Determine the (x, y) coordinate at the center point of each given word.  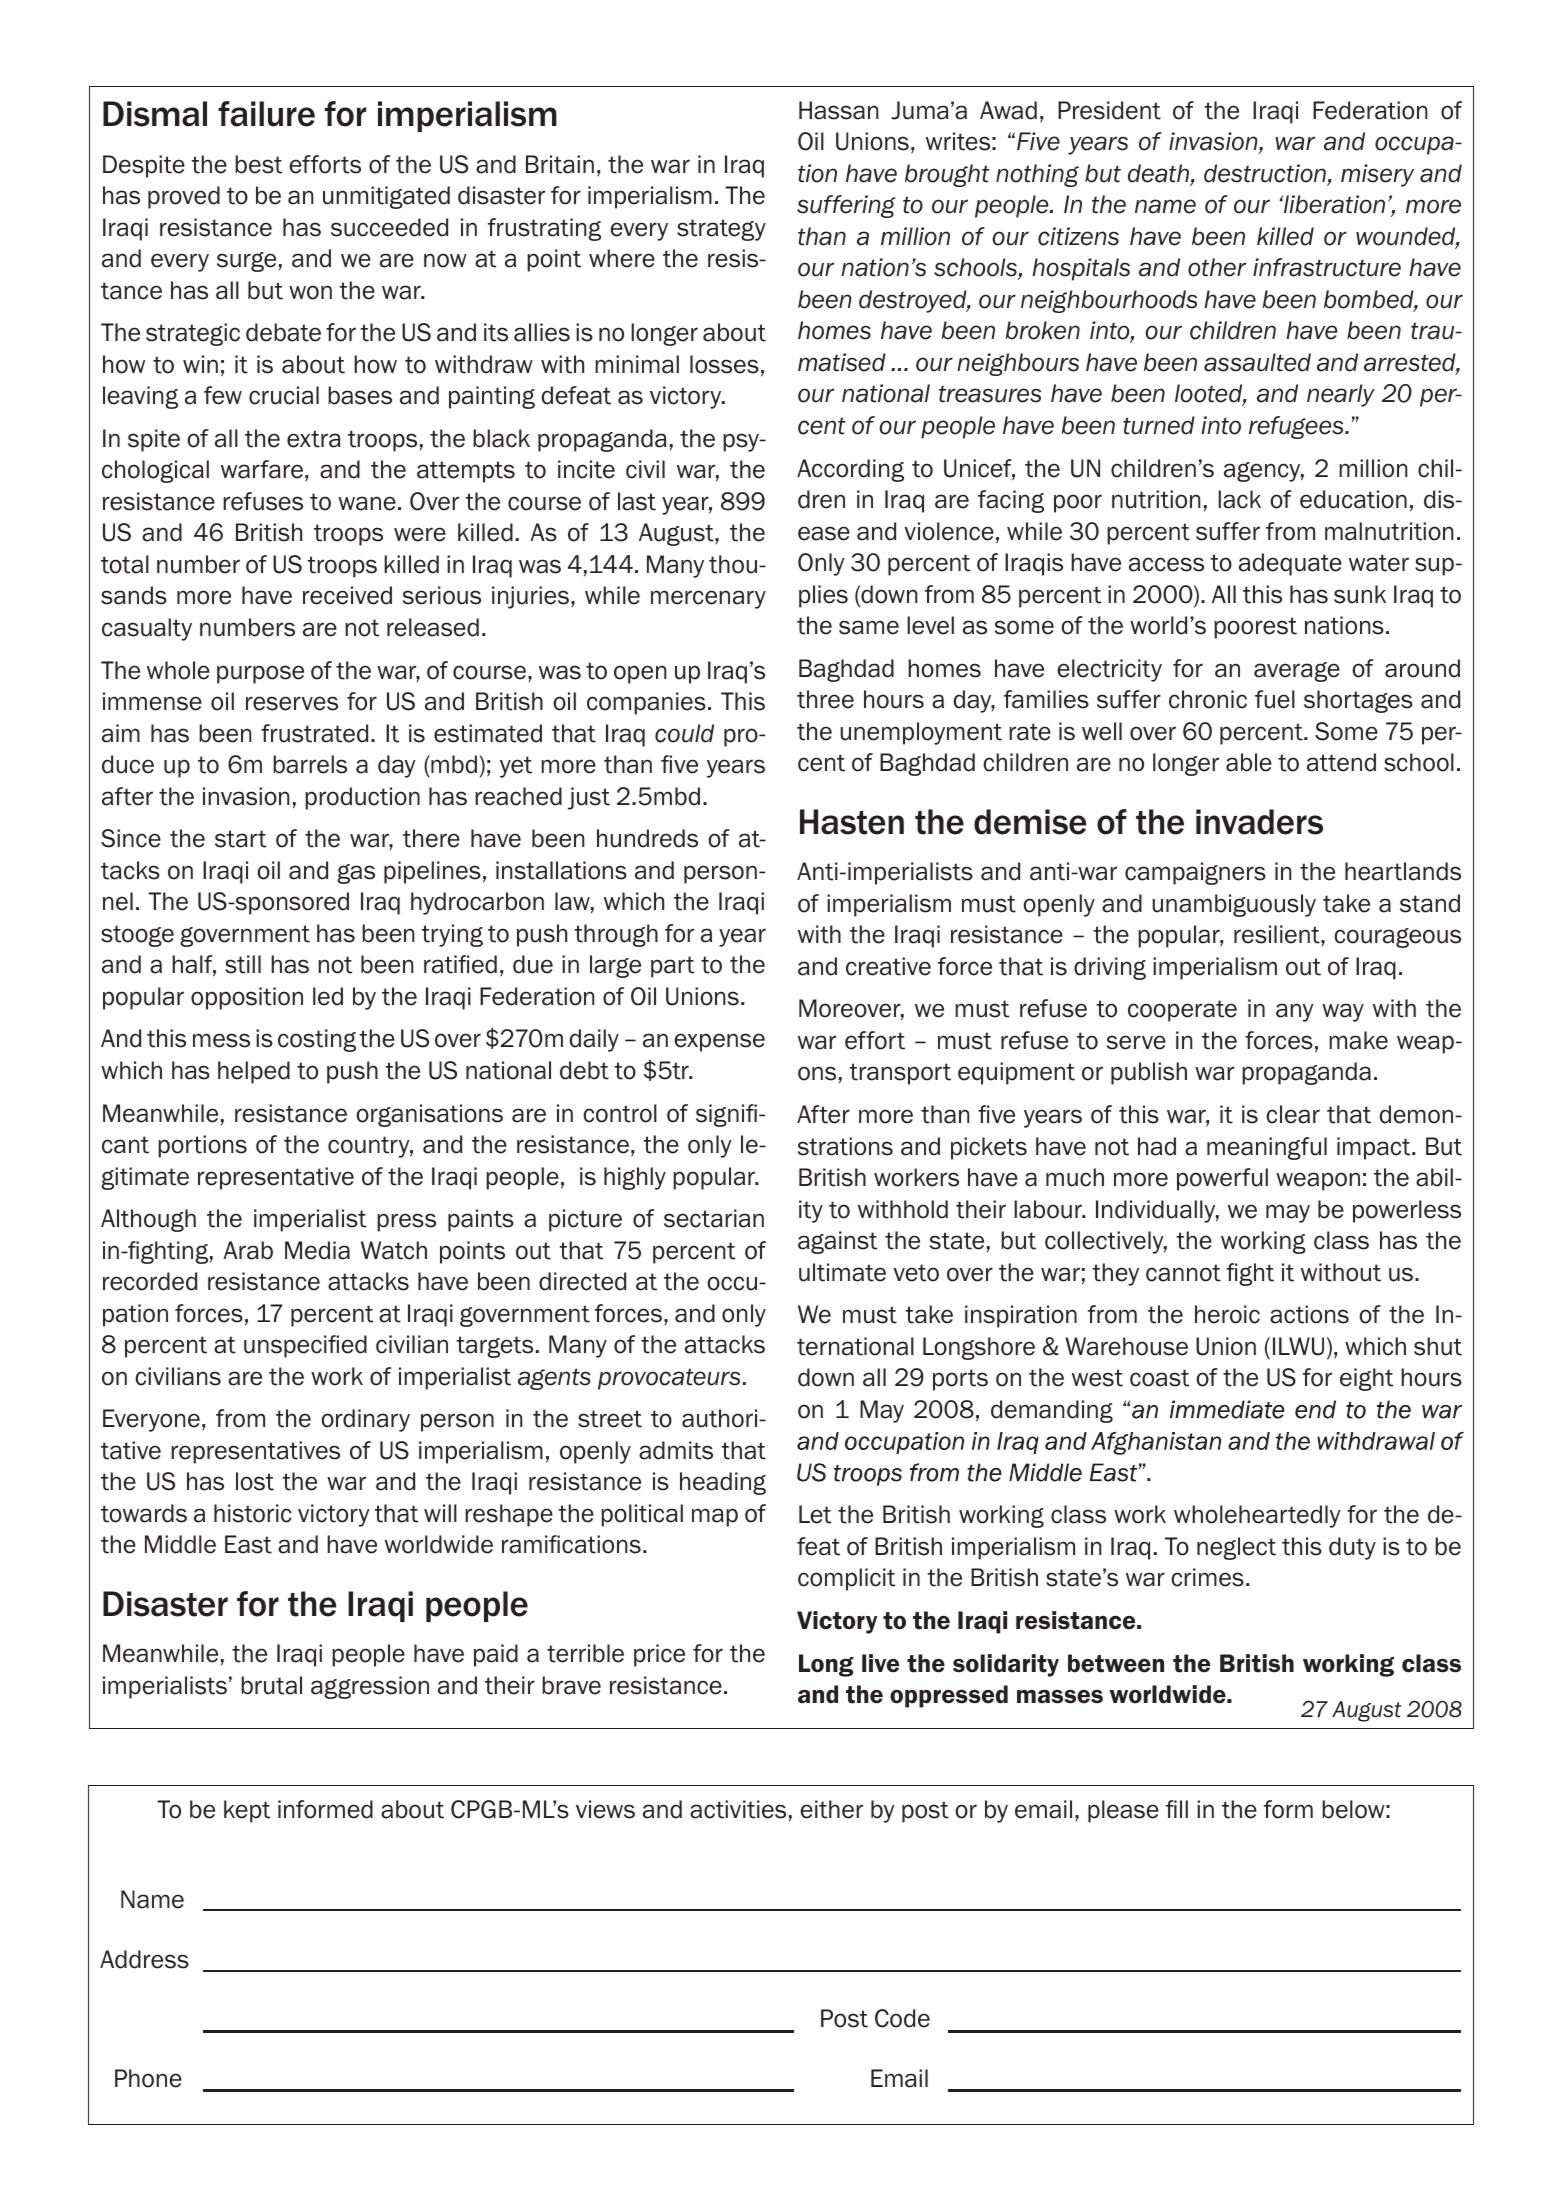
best (258, 164)
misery (1377, 175)
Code (902, 2018)
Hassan (839, 110)
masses (1060, 1697)
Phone (148, 2078)
